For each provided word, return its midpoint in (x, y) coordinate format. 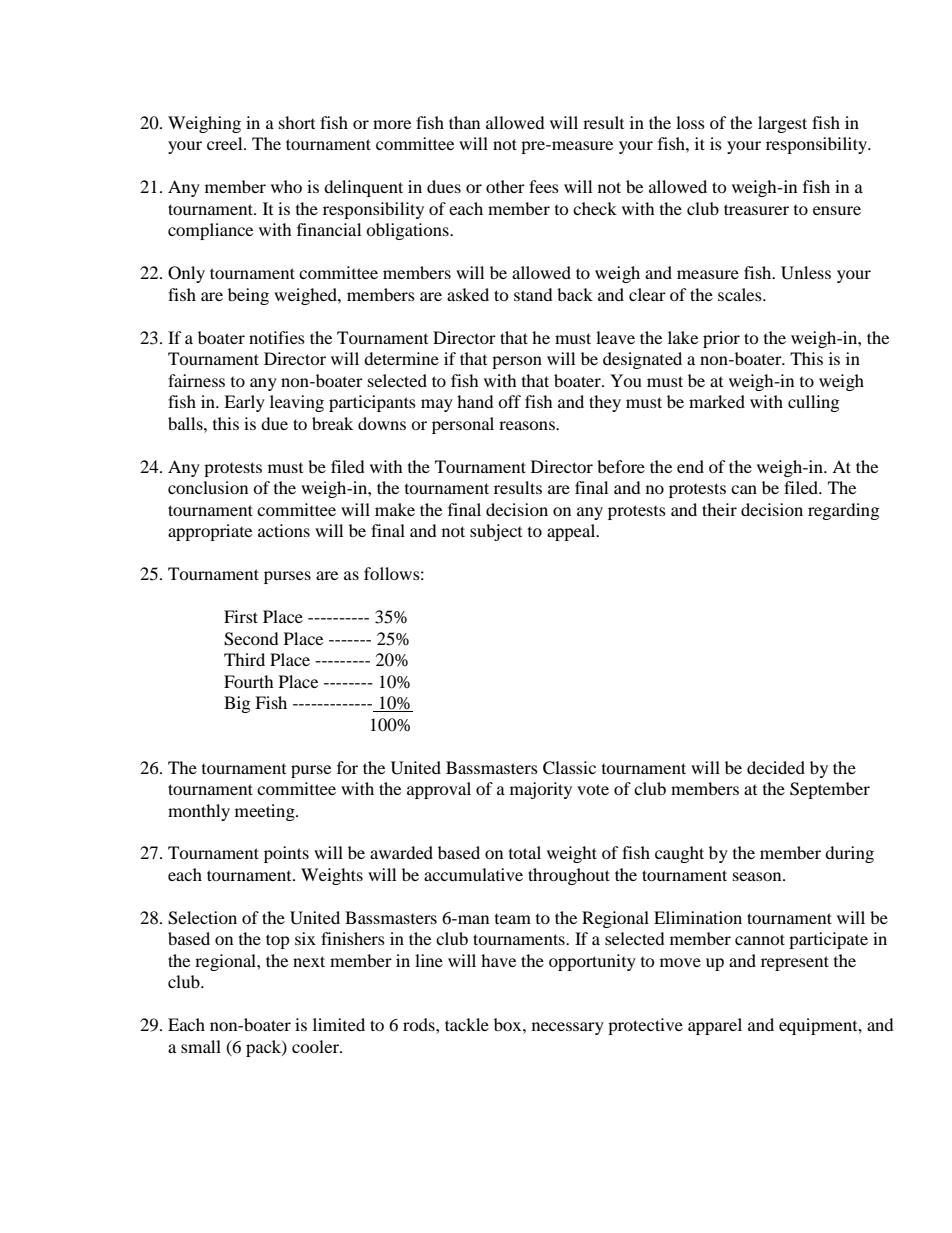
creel (226, 143)
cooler (316, 1046)
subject (496, 532)
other (505, 186)
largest (782, 124)
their (719, 509)
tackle (467, 1024)
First (241, 616)
